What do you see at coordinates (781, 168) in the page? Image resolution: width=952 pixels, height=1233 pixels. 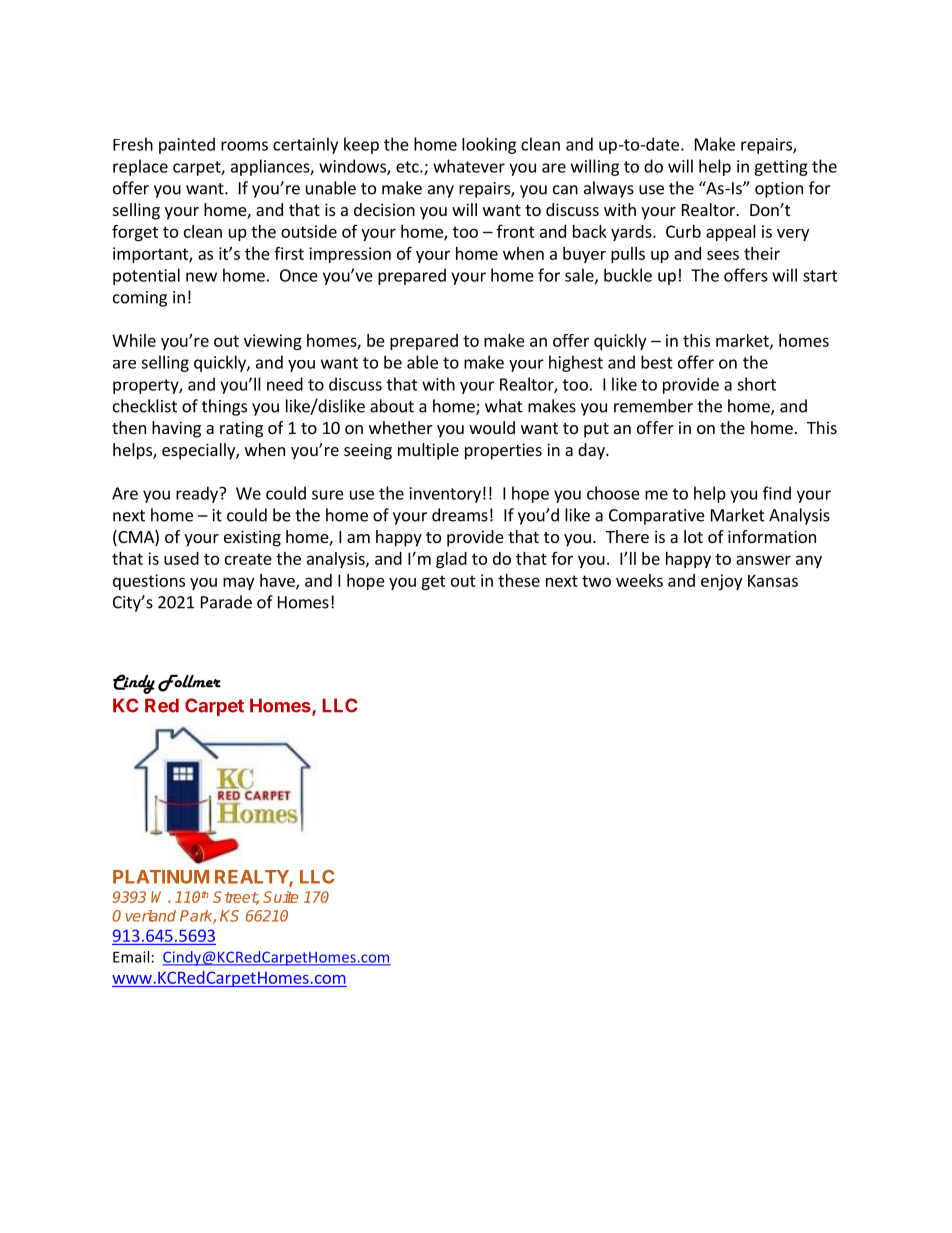 I see `getting` at bounding box center [781, 168].
